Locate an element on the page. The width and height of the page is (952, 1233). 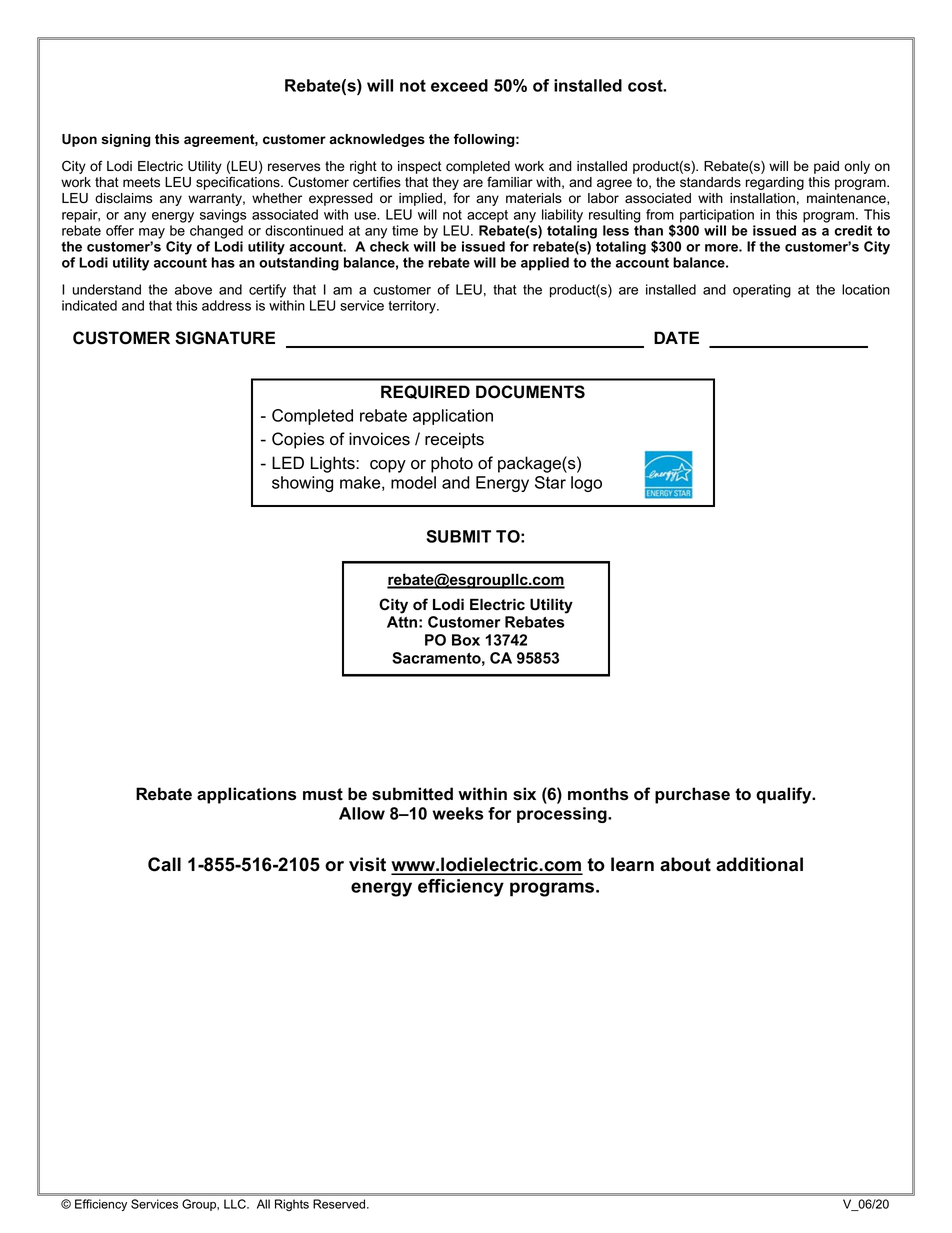
paid is located at coordinates (826, 167).
